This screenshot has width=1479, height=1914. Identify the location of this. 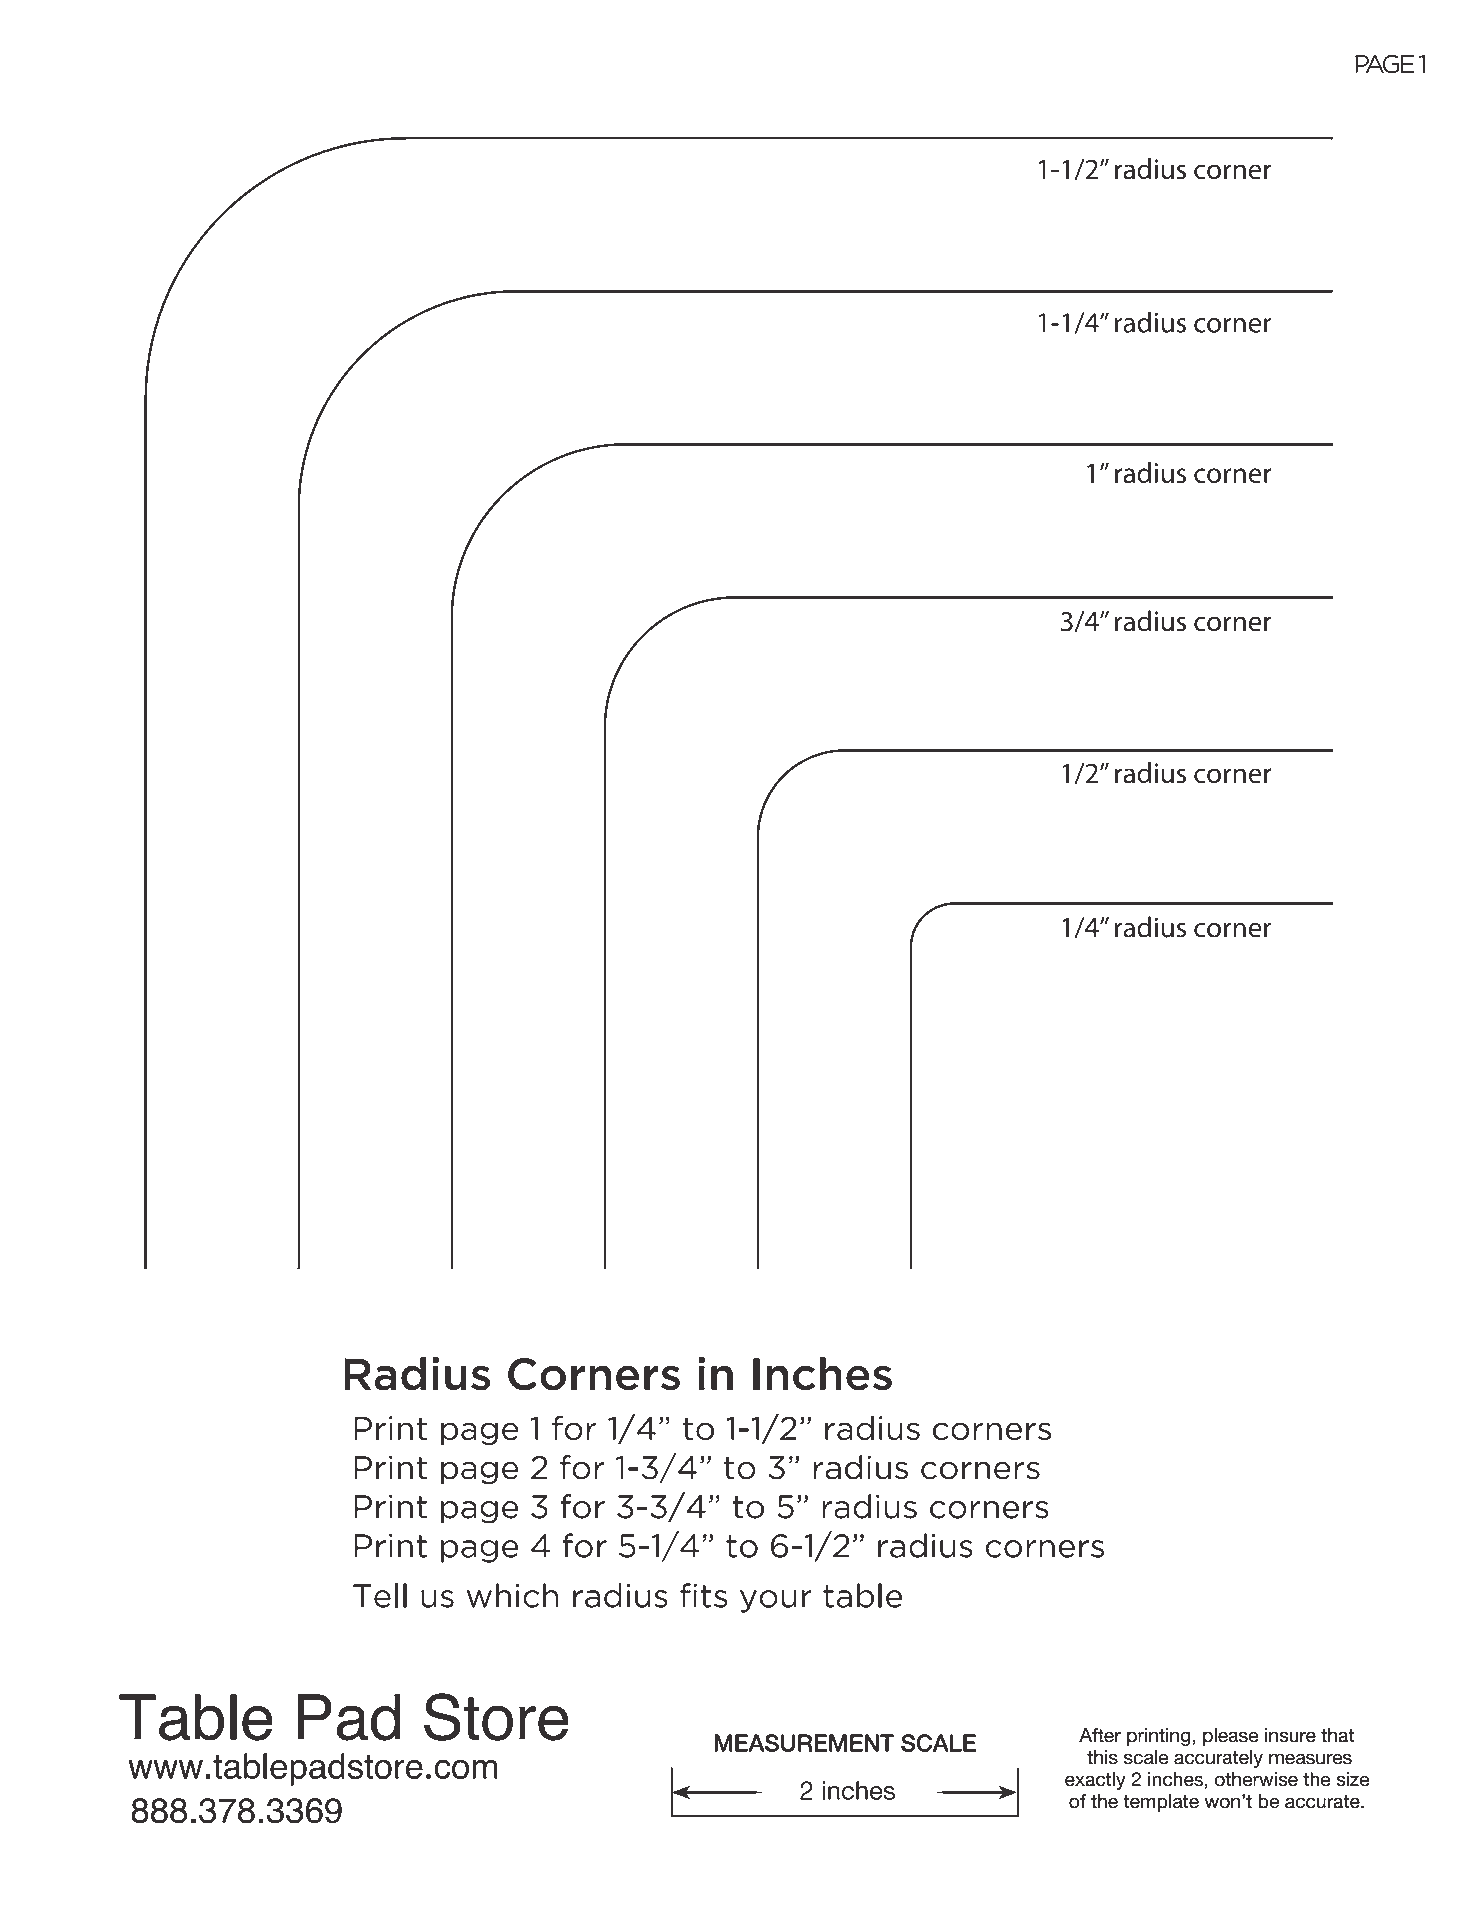
(1102, 1757).
